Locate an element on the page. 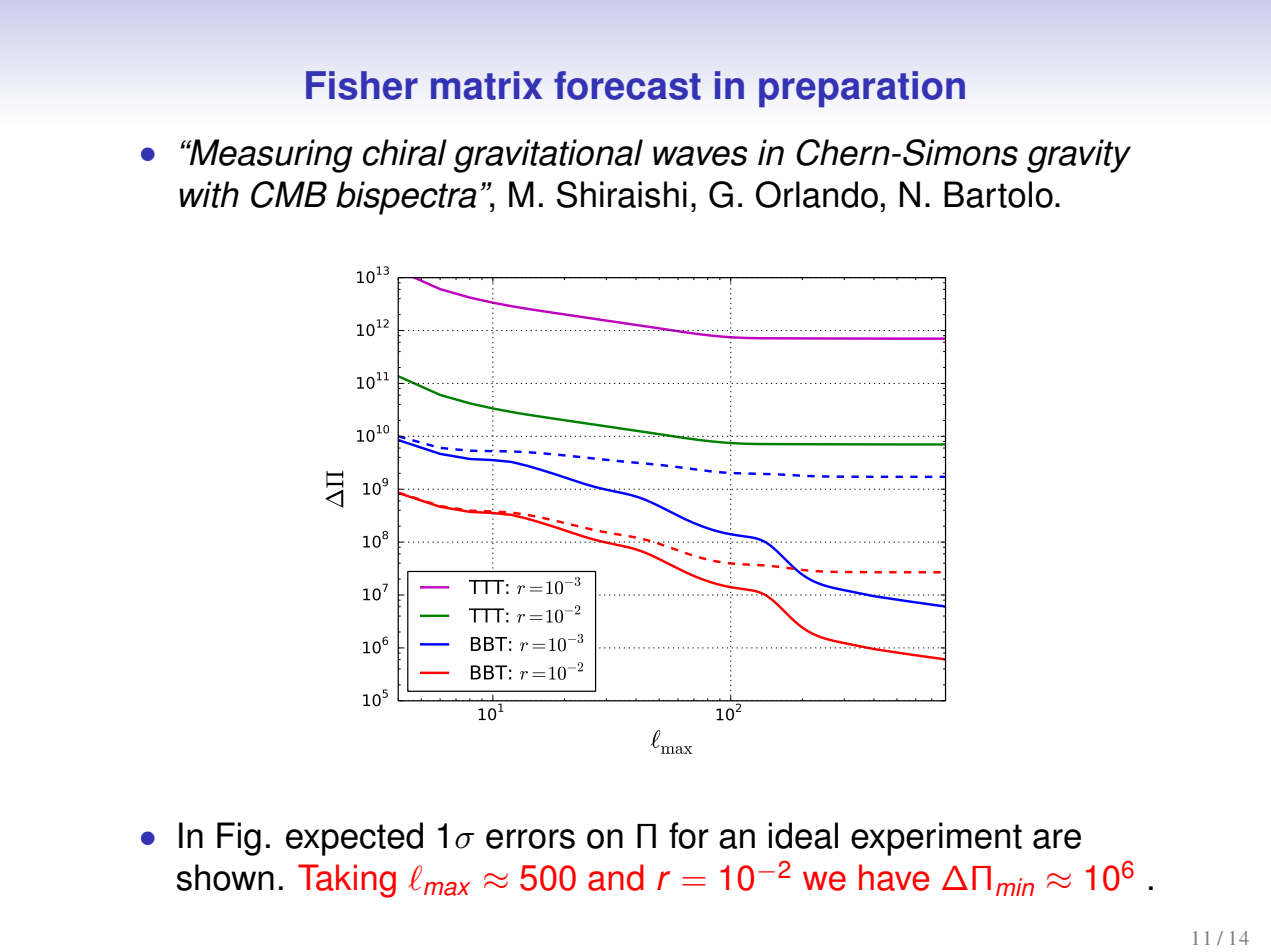  Shiraishi is located at coordinates (622, 194).
